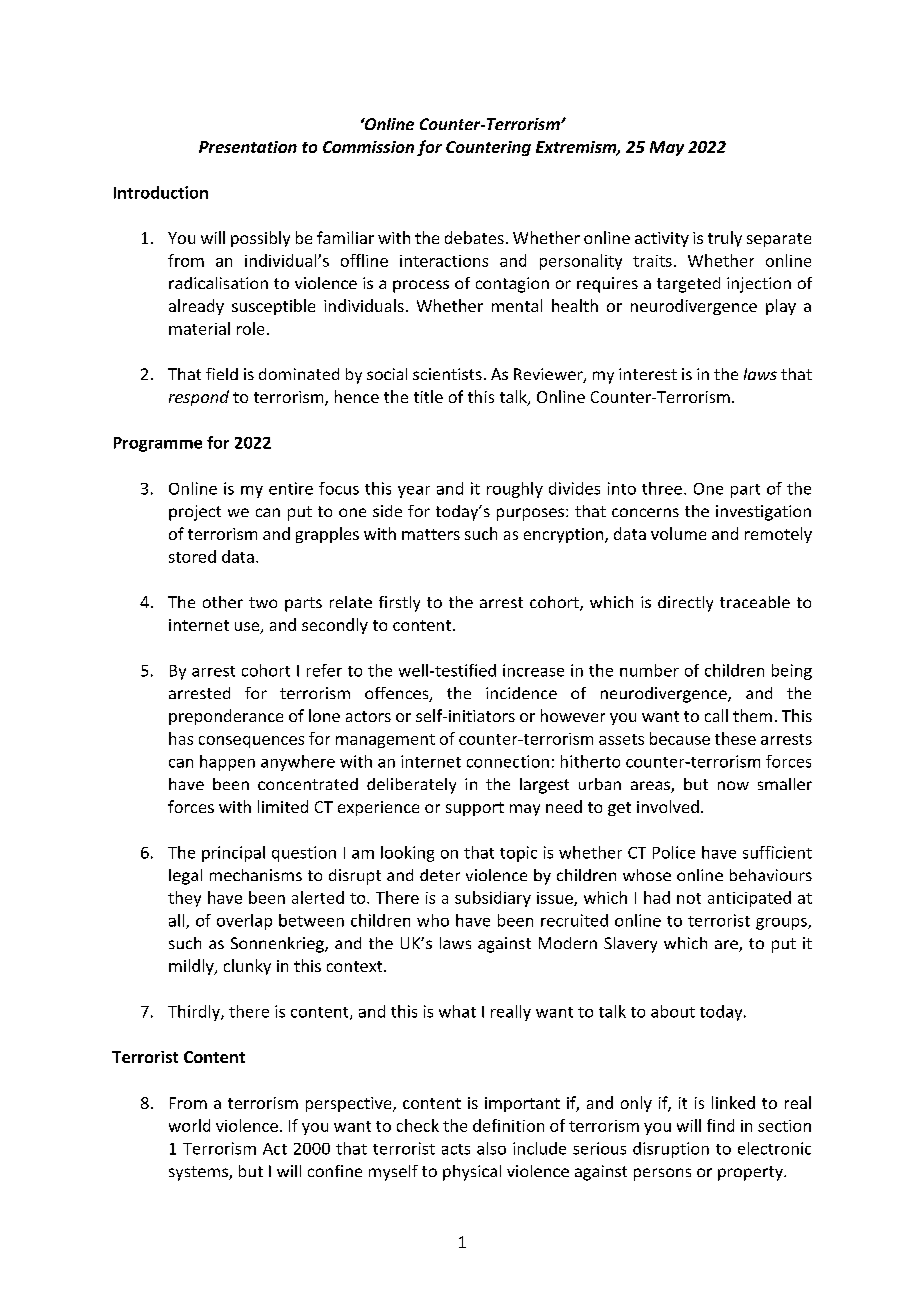 The height and width of the screenshot is (1308, 924). I want to click on not, so click(689, 898).
